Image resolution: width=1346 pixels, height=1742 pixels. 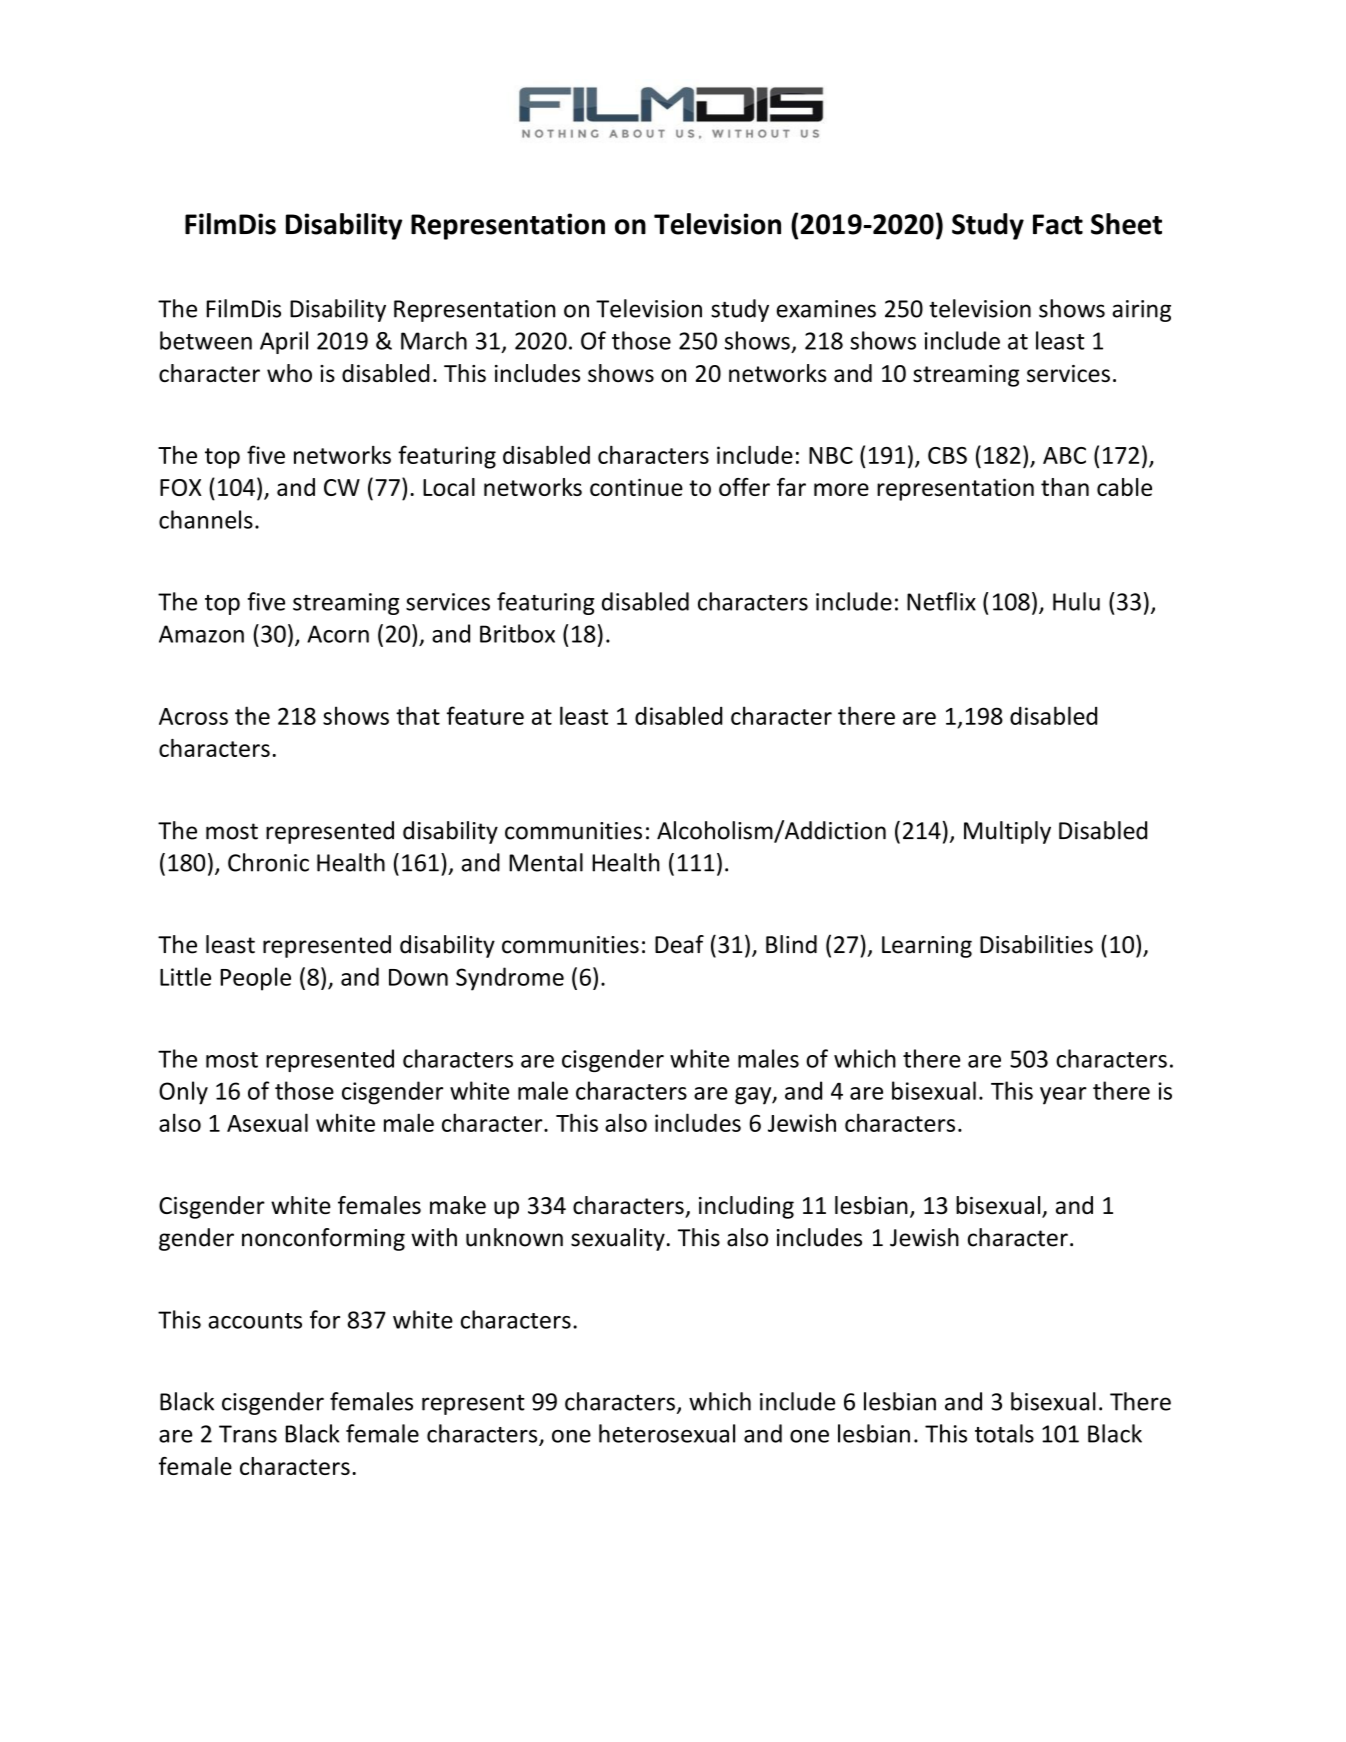 I want to click on Amazon, so click(x=201, y=634).
